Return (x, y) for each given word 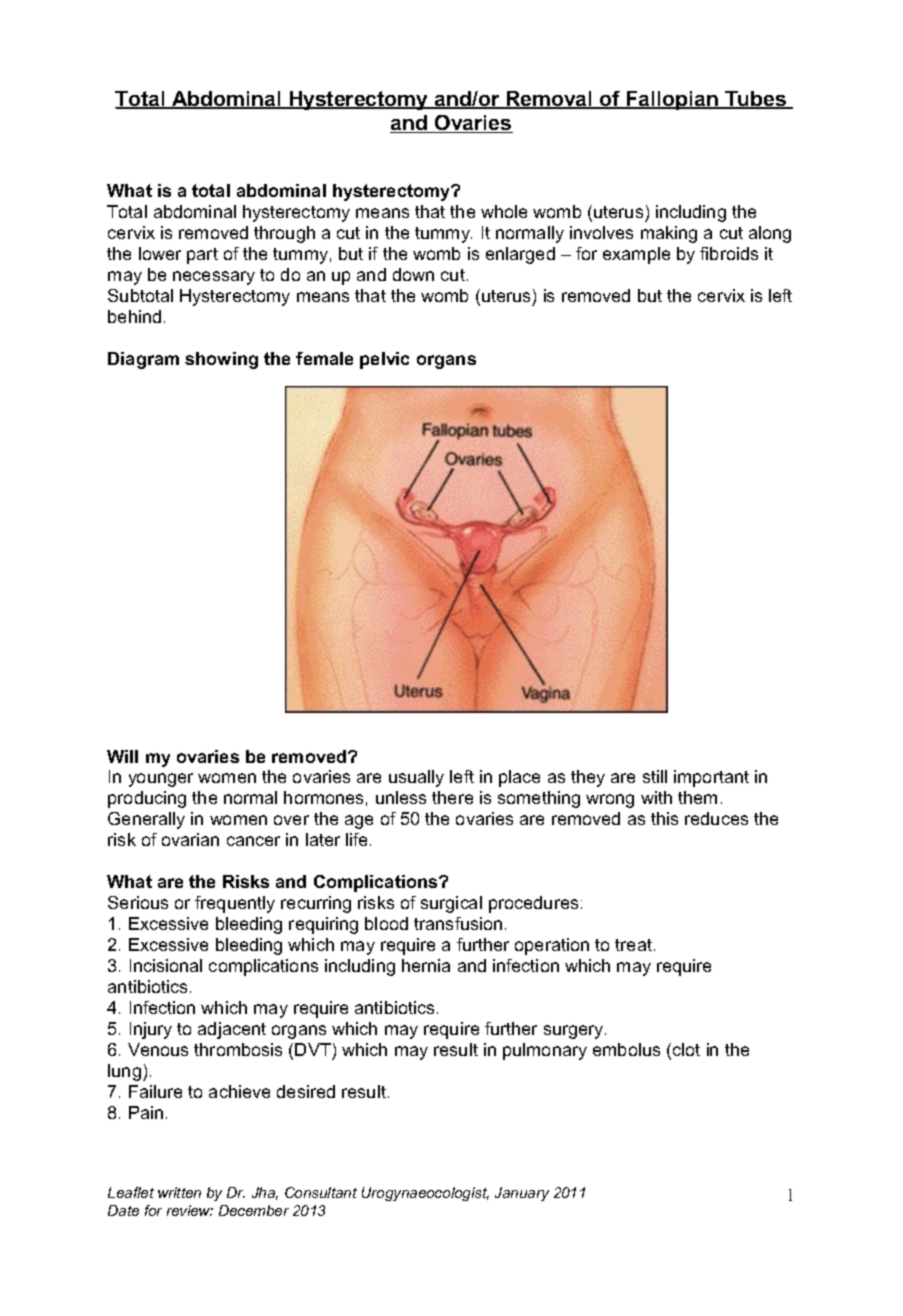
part (202, 256)
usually (416, 778)
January (522, 1194)
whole (504, 211)
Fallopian (672, 100)
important (711, 778)
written (179, 1192)
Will (122, 756)
